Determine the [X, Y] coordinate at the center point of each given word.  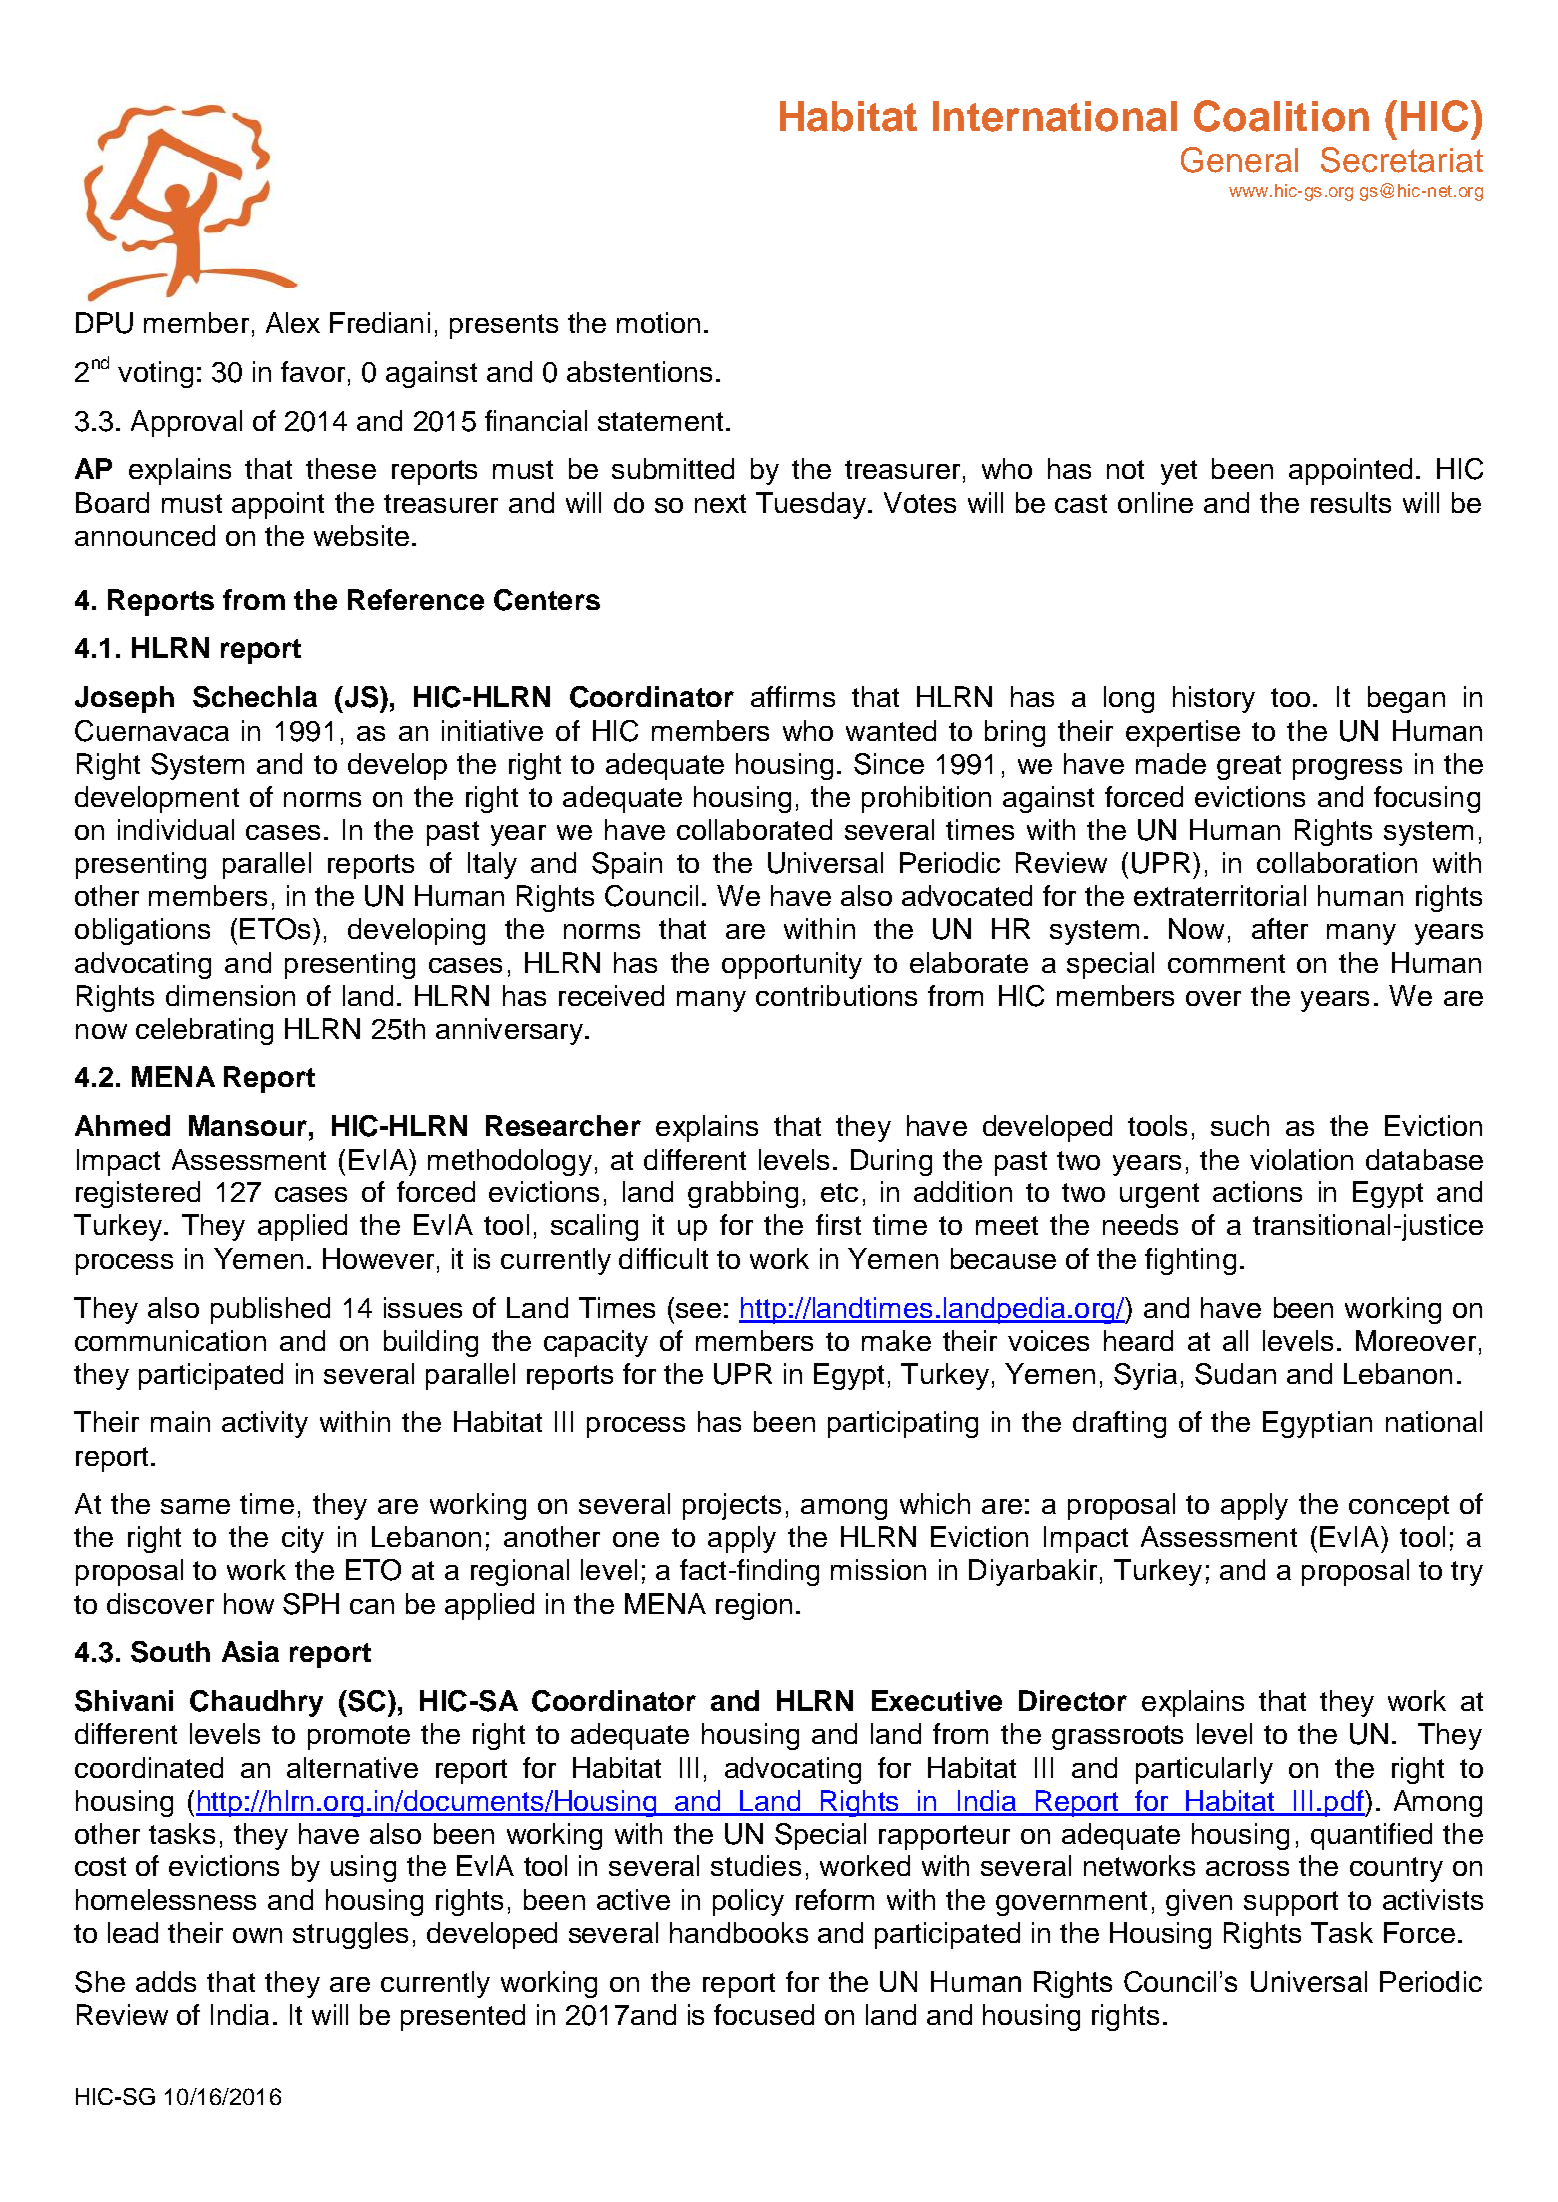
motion [658, 322]
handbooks [739, 1932]
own [257, 1935]
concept [1399, 1507]
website [361, 535]
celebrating [204, 1031]
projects [732, 1506]
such [1240, 1125]
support [1291, 1903]
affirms [793, 696]
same [195, 1506]
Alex [293, 322]
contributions [836, 995]
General [1239, 160]
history [1214, 699]
